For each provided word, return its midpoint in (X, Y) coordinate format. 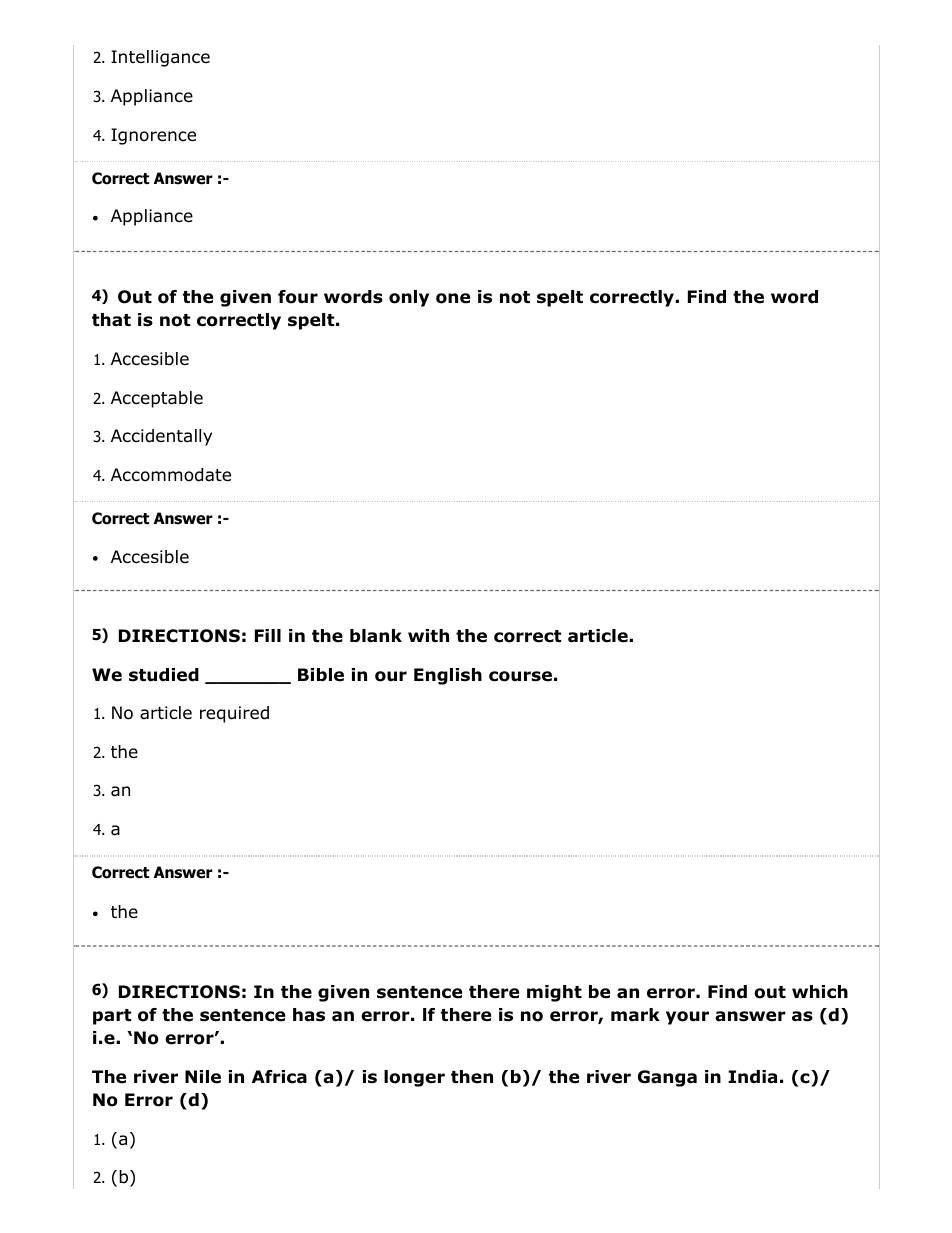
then (472, 1077)
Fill (268, 635)
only (409, 298)
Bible (321, 675)
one (453, 298)
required (234, 714)
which (820, 992)
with (428, 635)
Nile (203, 1077)
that (111, 320)
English (448, 676)
